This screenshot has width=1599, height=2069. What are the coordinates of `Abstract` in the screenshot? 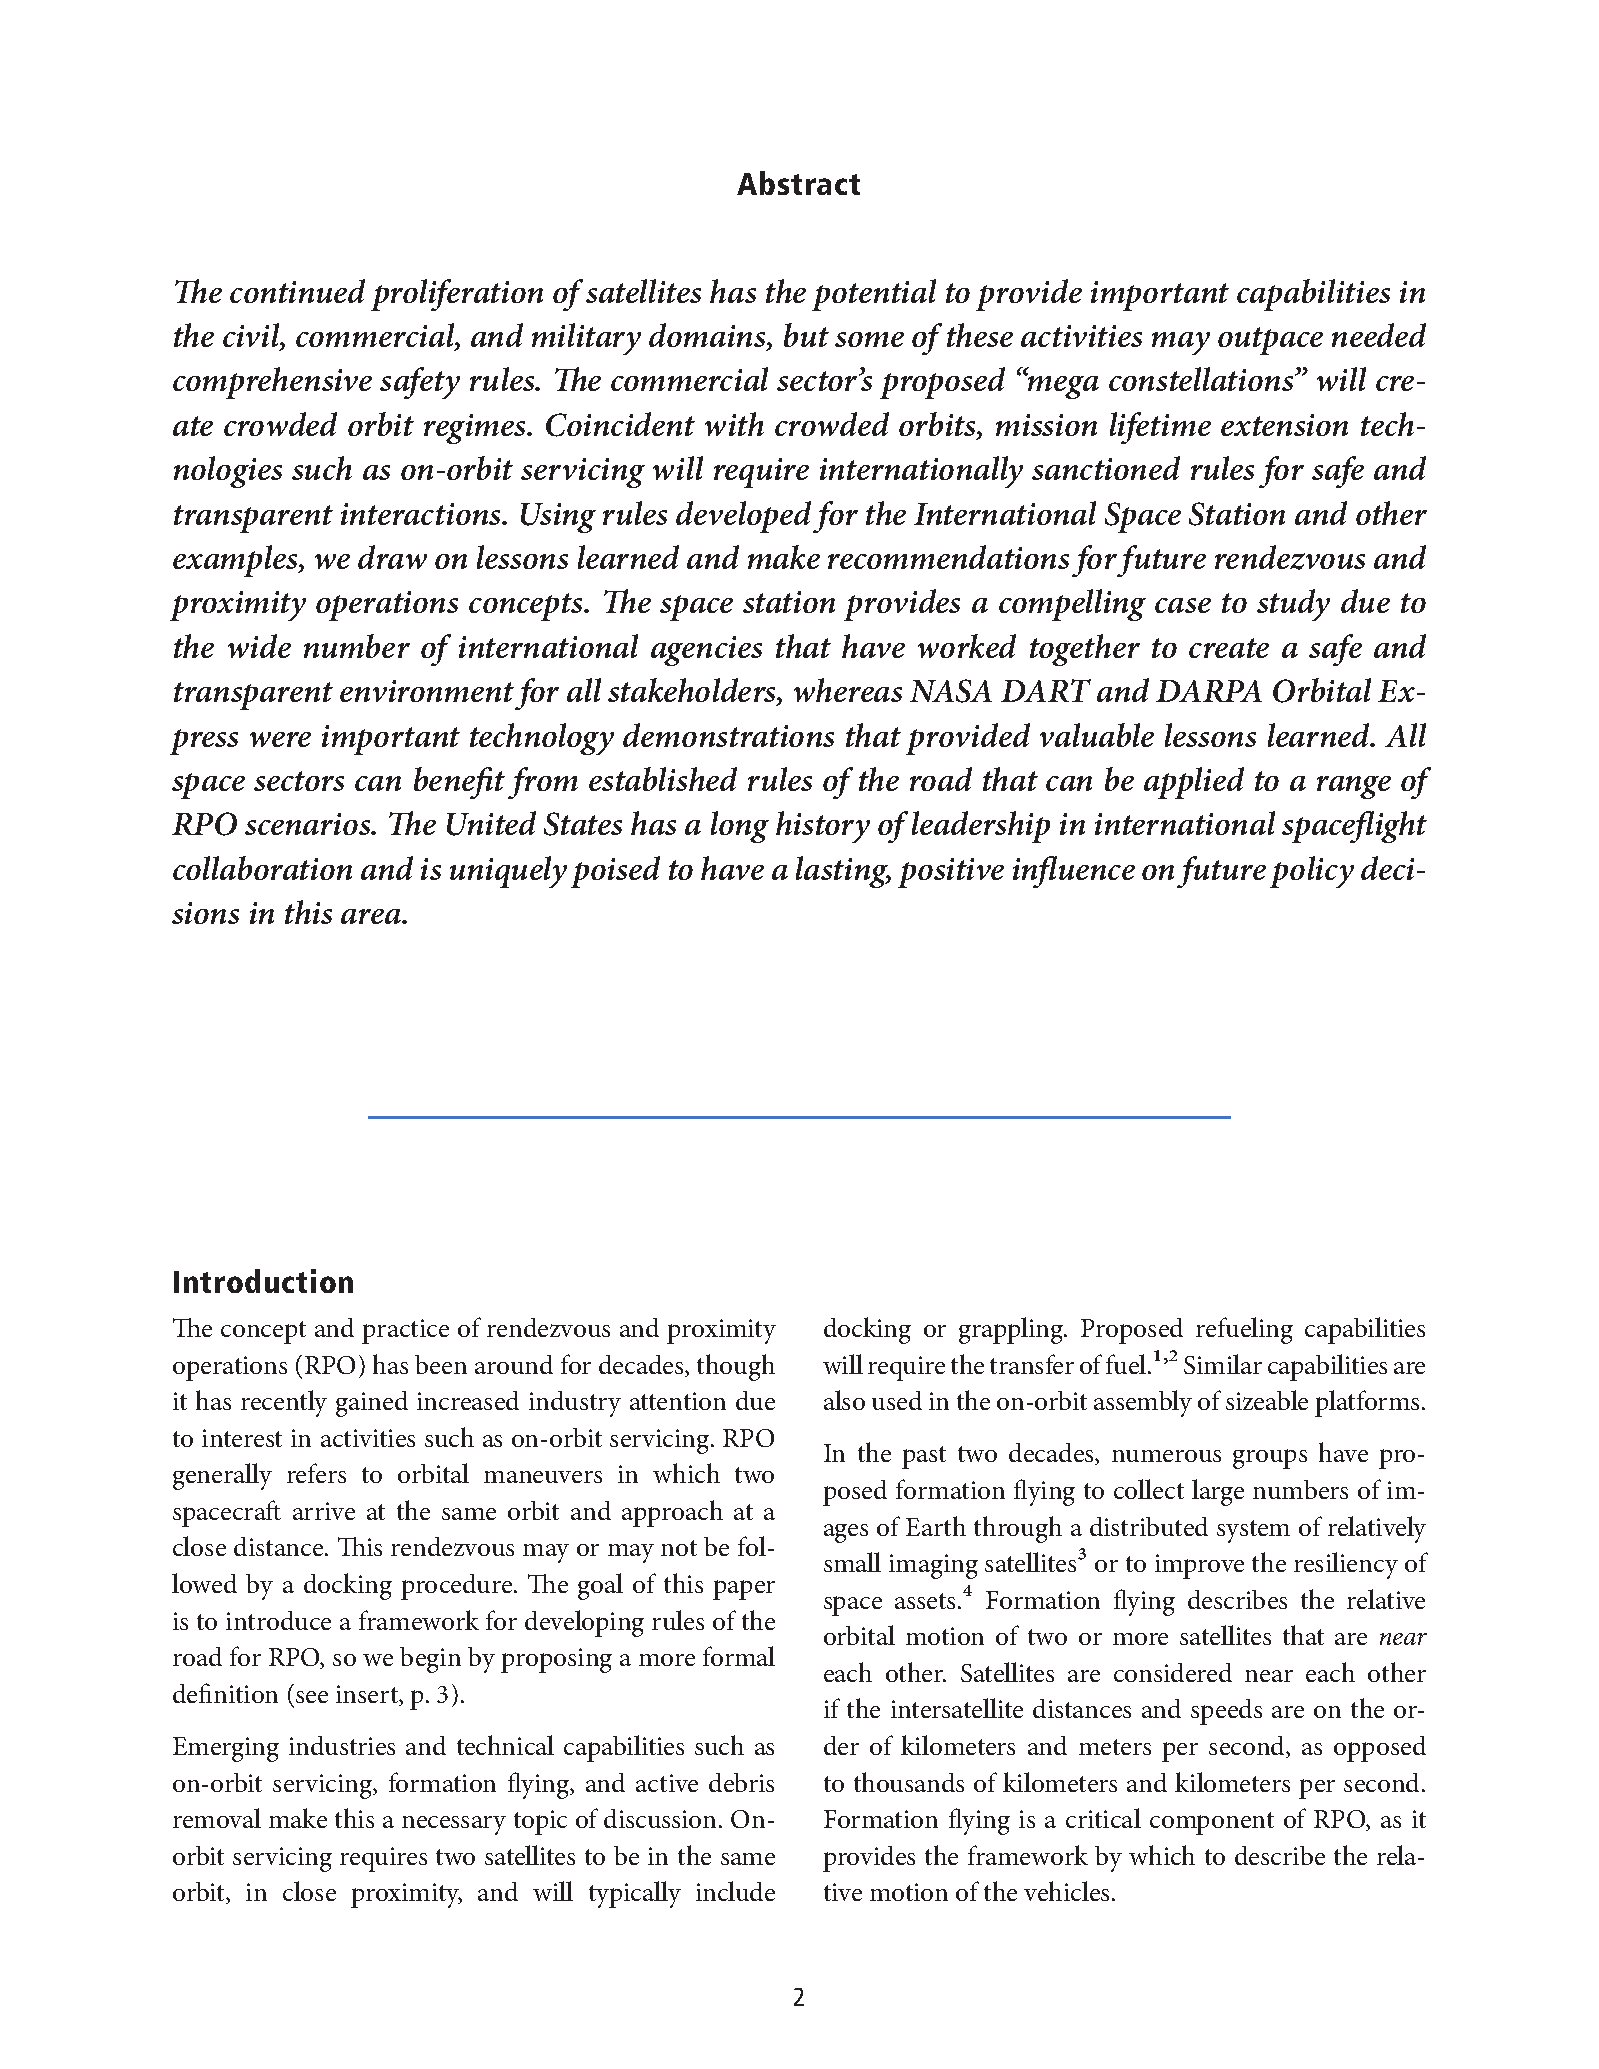 It's located at (798, 183).
